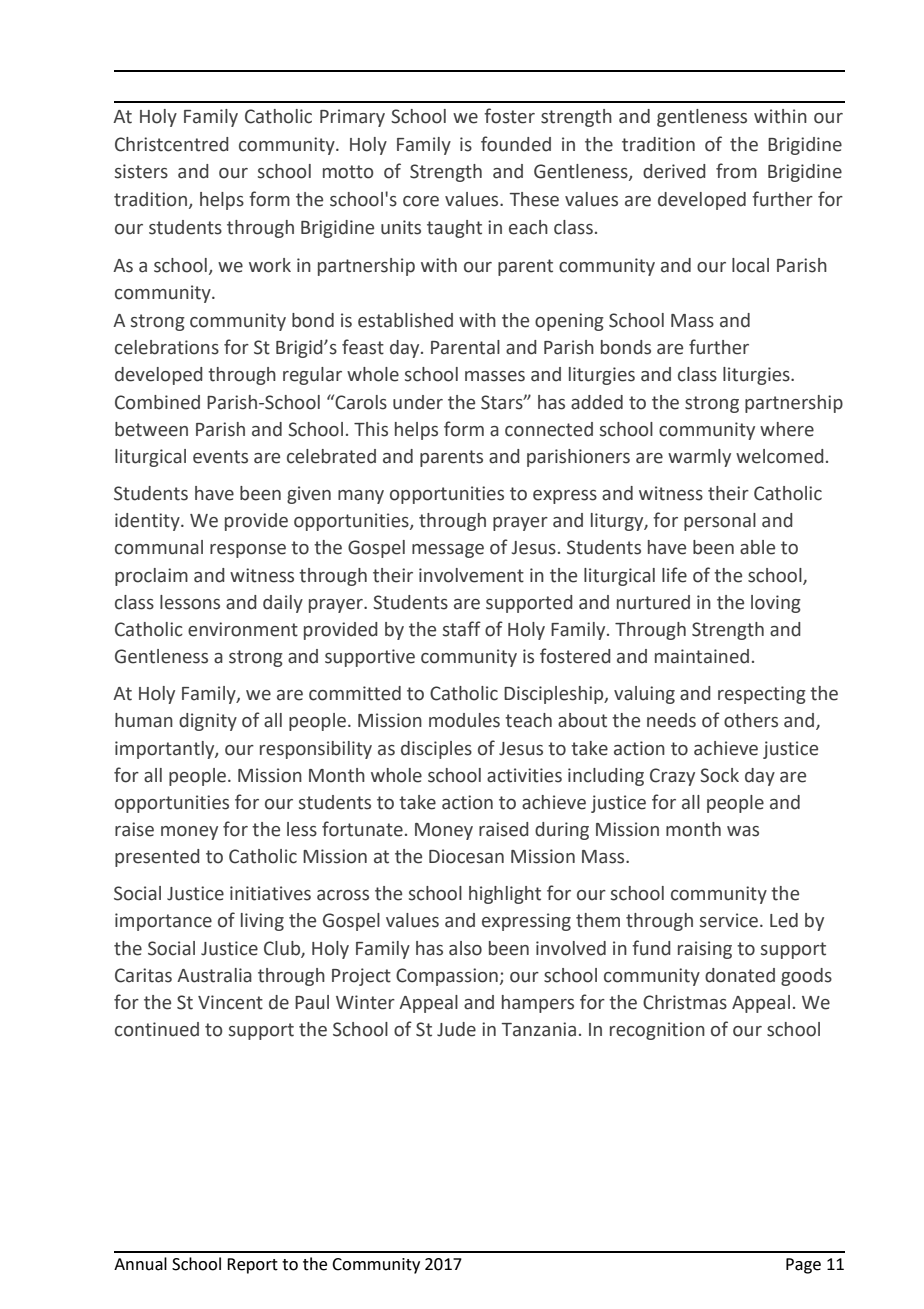  Describe the element at coordinates (720, 522) in the document. I see `personal` at that location.
